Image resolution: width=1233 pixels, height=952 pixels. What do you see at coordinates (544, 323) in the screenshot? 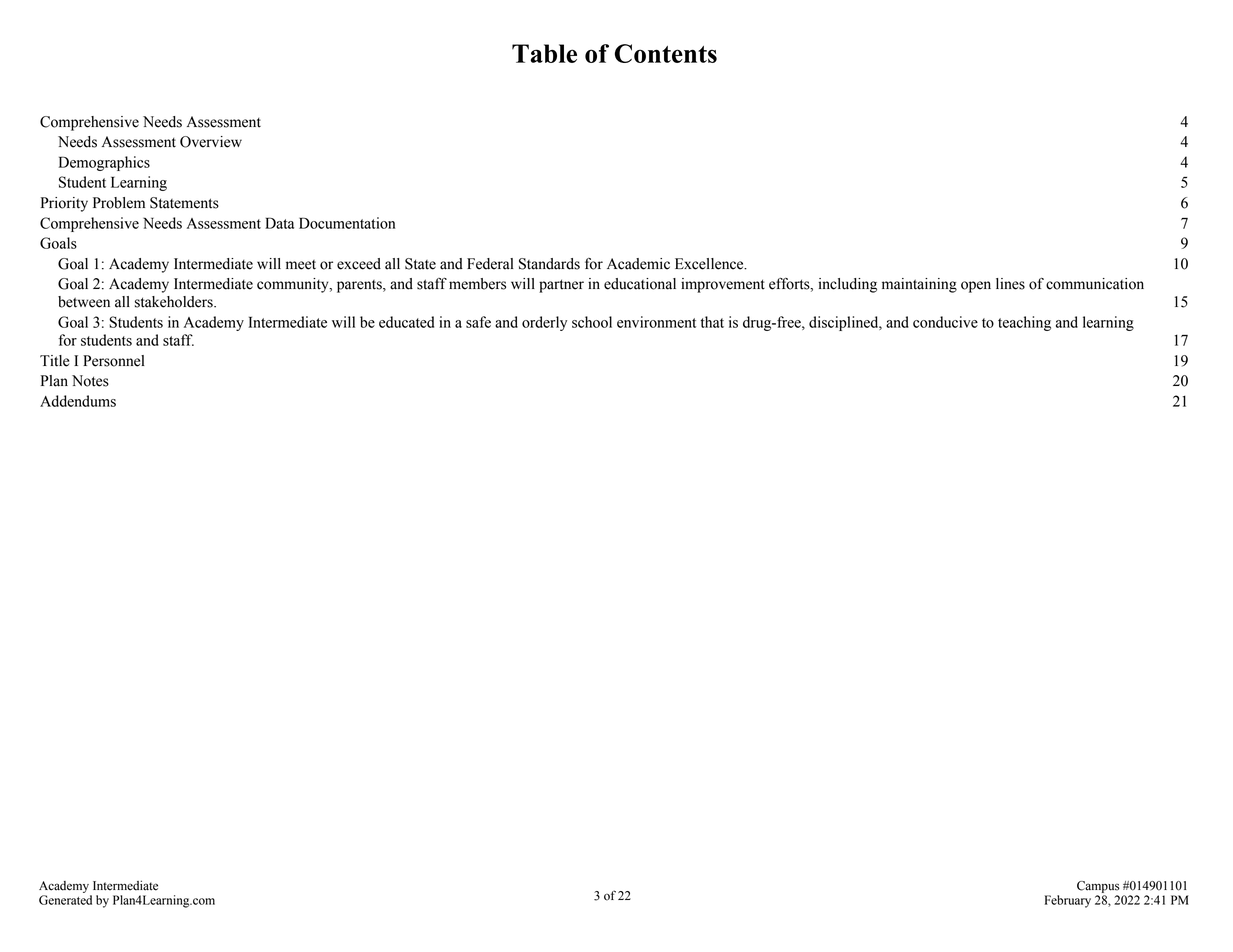
I see `orderly` at bounding box center [544, 323].
